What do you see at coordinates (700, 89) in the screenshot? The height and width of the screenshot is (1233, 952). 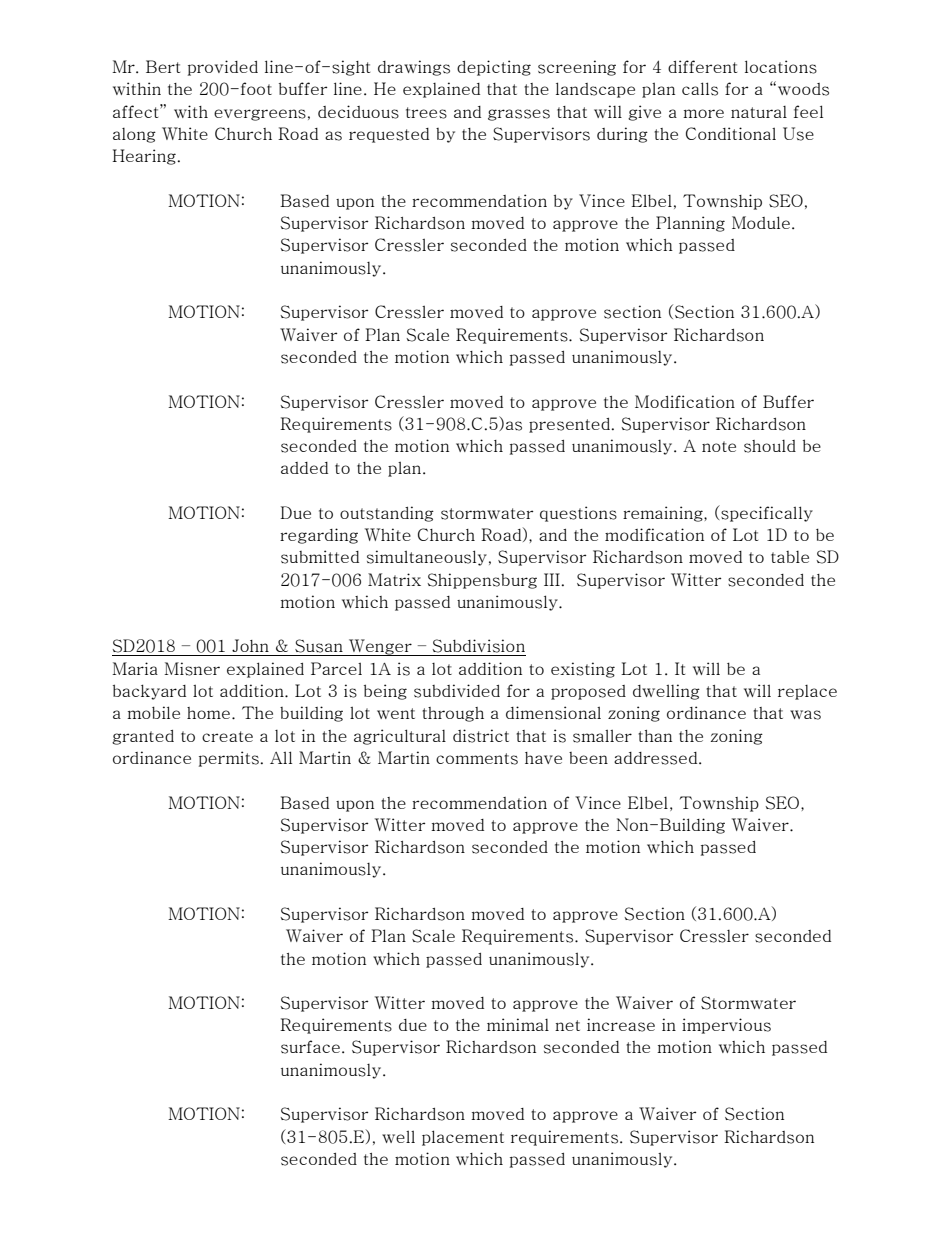 I see `calls` at bounding box center [700, 89].
